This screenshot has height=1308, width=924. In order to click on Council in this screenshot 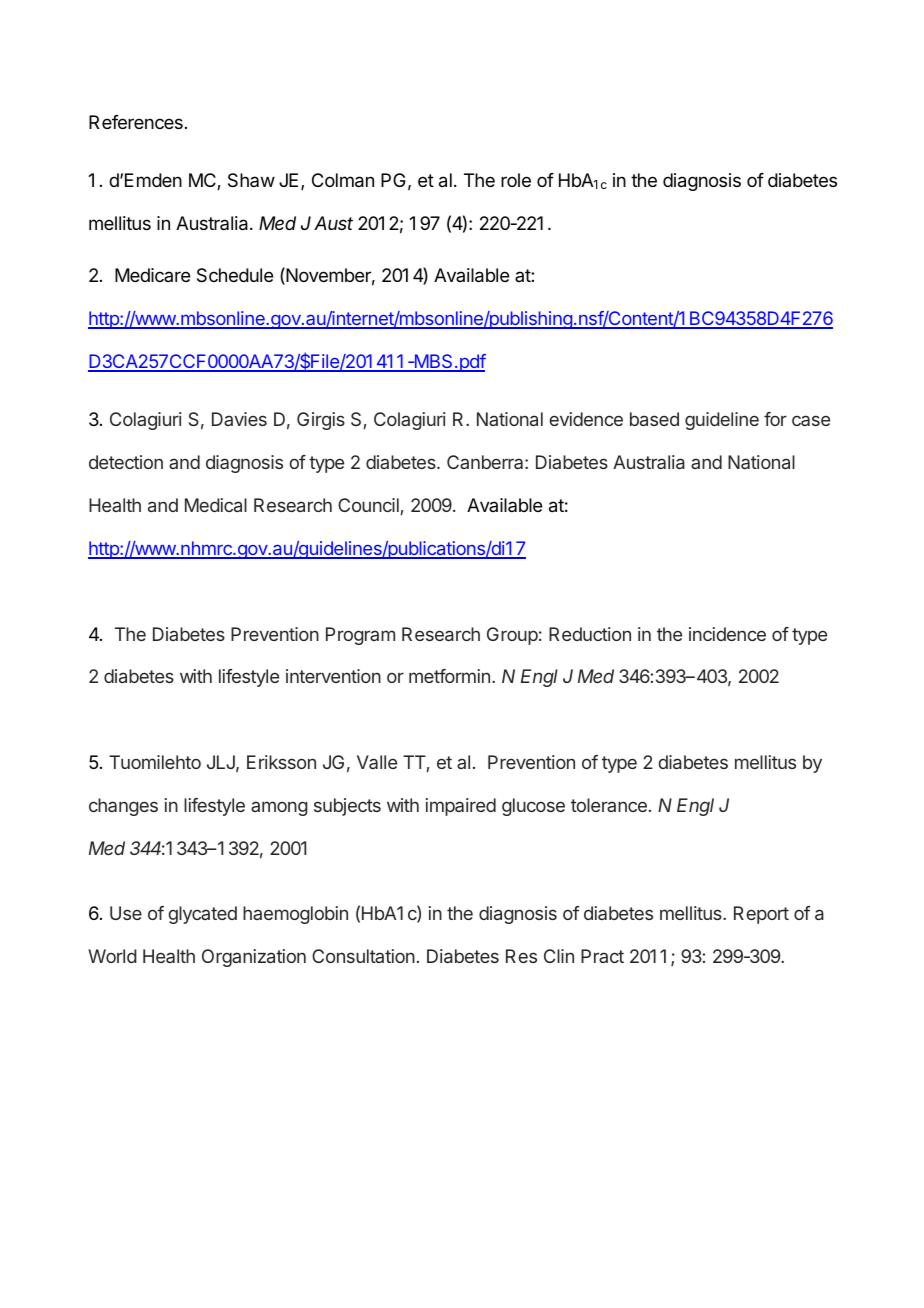, I will do `click(368, 505)`.
